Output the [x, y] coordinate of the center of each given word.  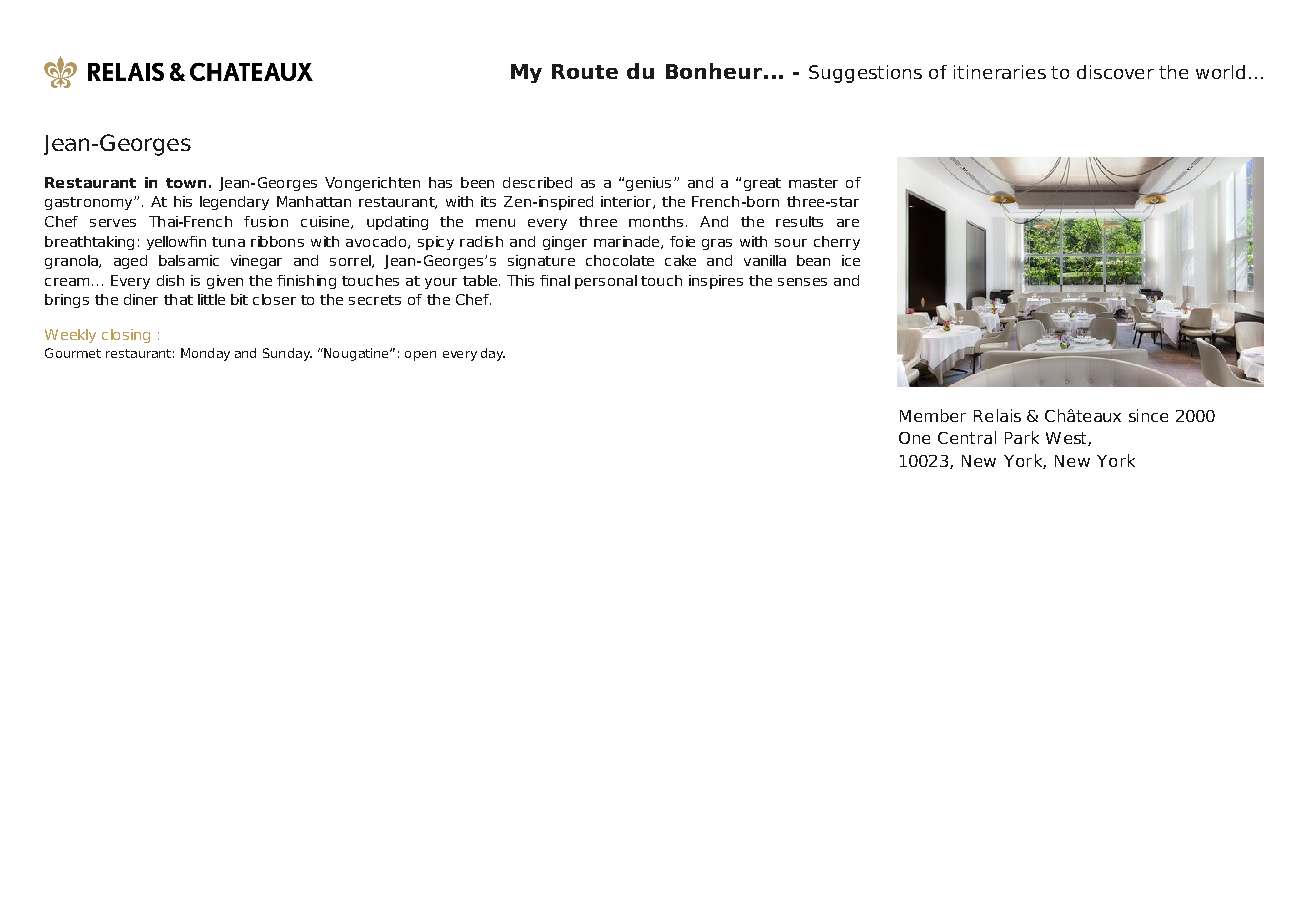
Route [585, 71]
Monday [205, 354]
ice [851, 260]
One [914, 438]
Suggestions [865, 74]
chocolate [620, 260]
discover [1115, 72]
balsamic [189, 260]
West [1067, 439]
